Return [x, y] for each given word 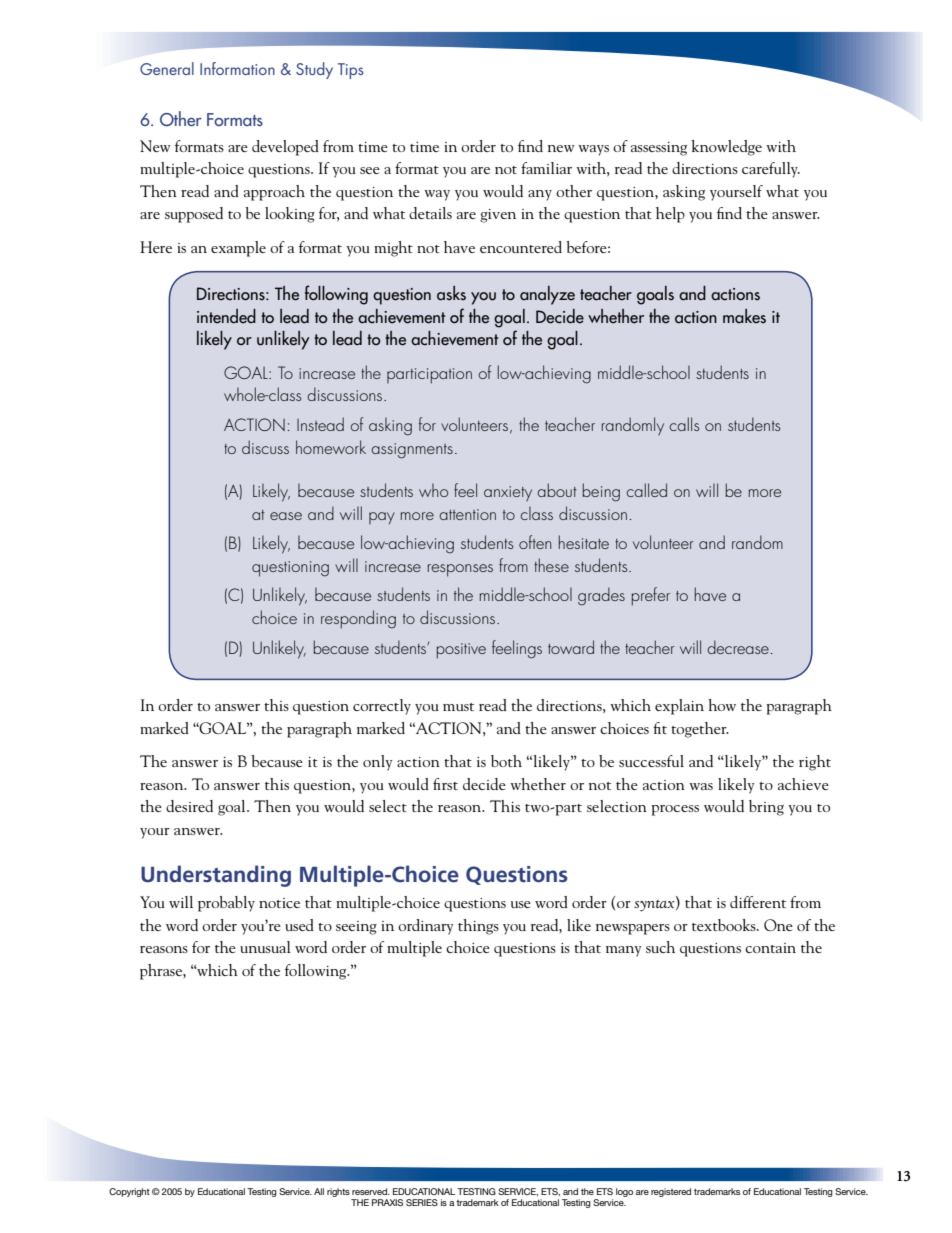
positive [461, 651]
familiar [546, 168]
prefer [651, 596]
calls [684, 424]
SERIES [422, 1202]
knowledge [726, 148]
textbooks [725, 925]
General [167, 68]
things [478, 927]
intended [226, 316]
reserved [370, 1191]
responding [358, 619]
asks [451, 293]
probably [226, 904]
